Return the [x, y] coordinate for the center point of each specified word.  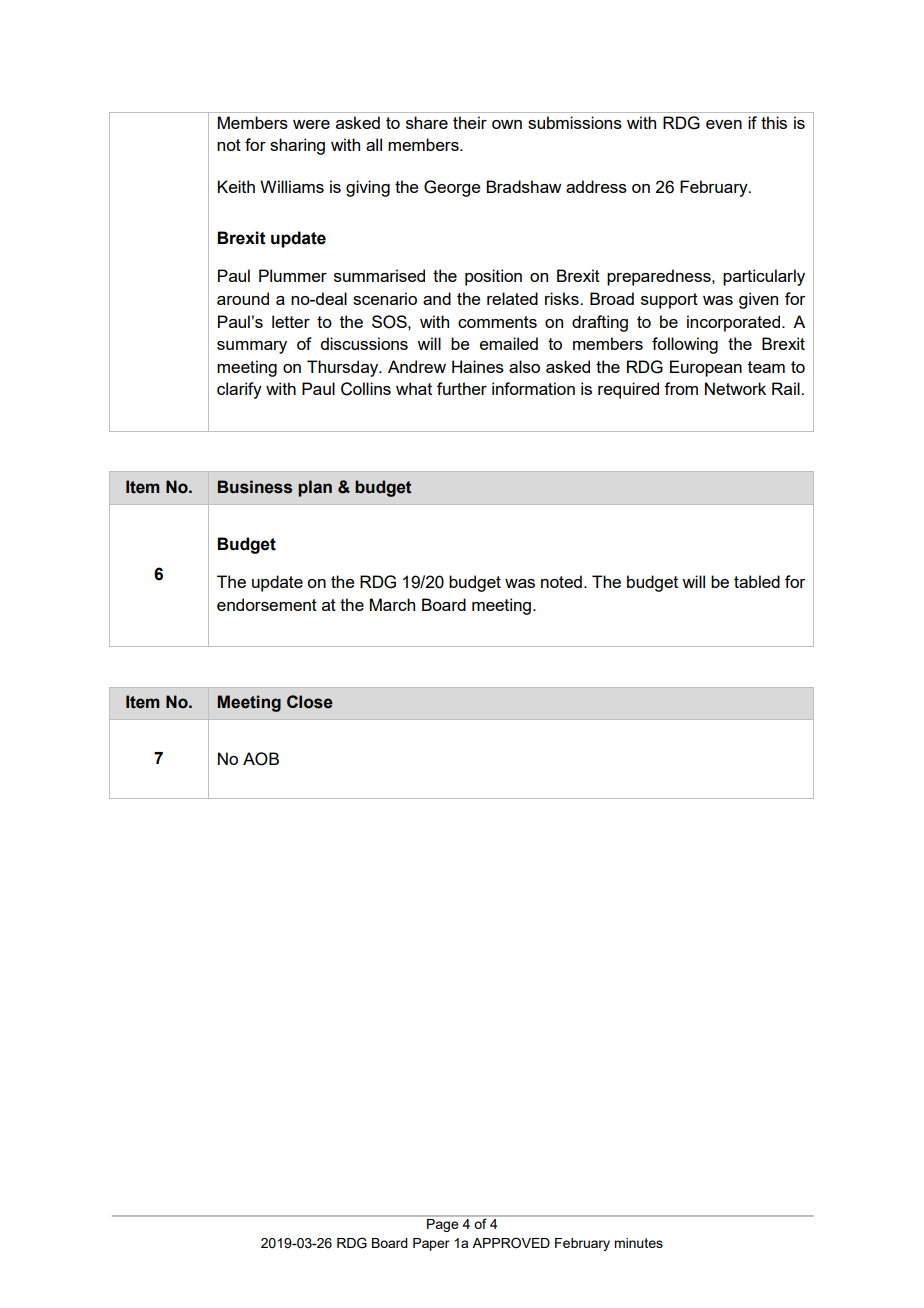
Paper [431, 1244]
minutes [638, 1243]
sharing [297, 146]
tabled [757, 581]
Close [310, 702]
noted [561, 581]
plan [315, 488]
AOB [261, 759]
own [507, 124]
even [724, 124]
